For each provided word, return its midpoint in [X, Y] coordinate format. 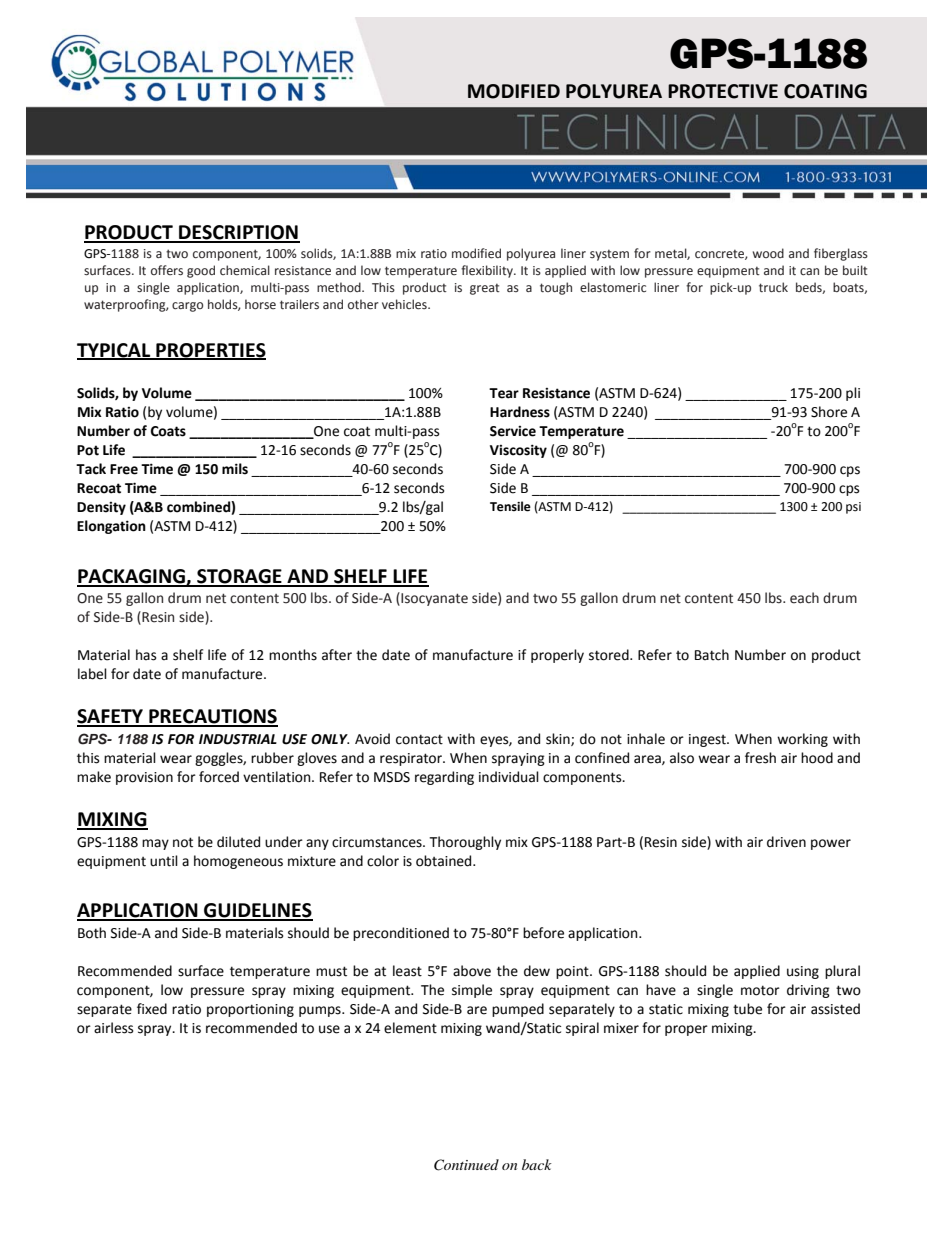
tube [747, 1009]
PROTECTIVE [723, 91]
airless [113, 1028]
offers [167, 270]
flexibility [488, 271]
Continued [466, 1165]
